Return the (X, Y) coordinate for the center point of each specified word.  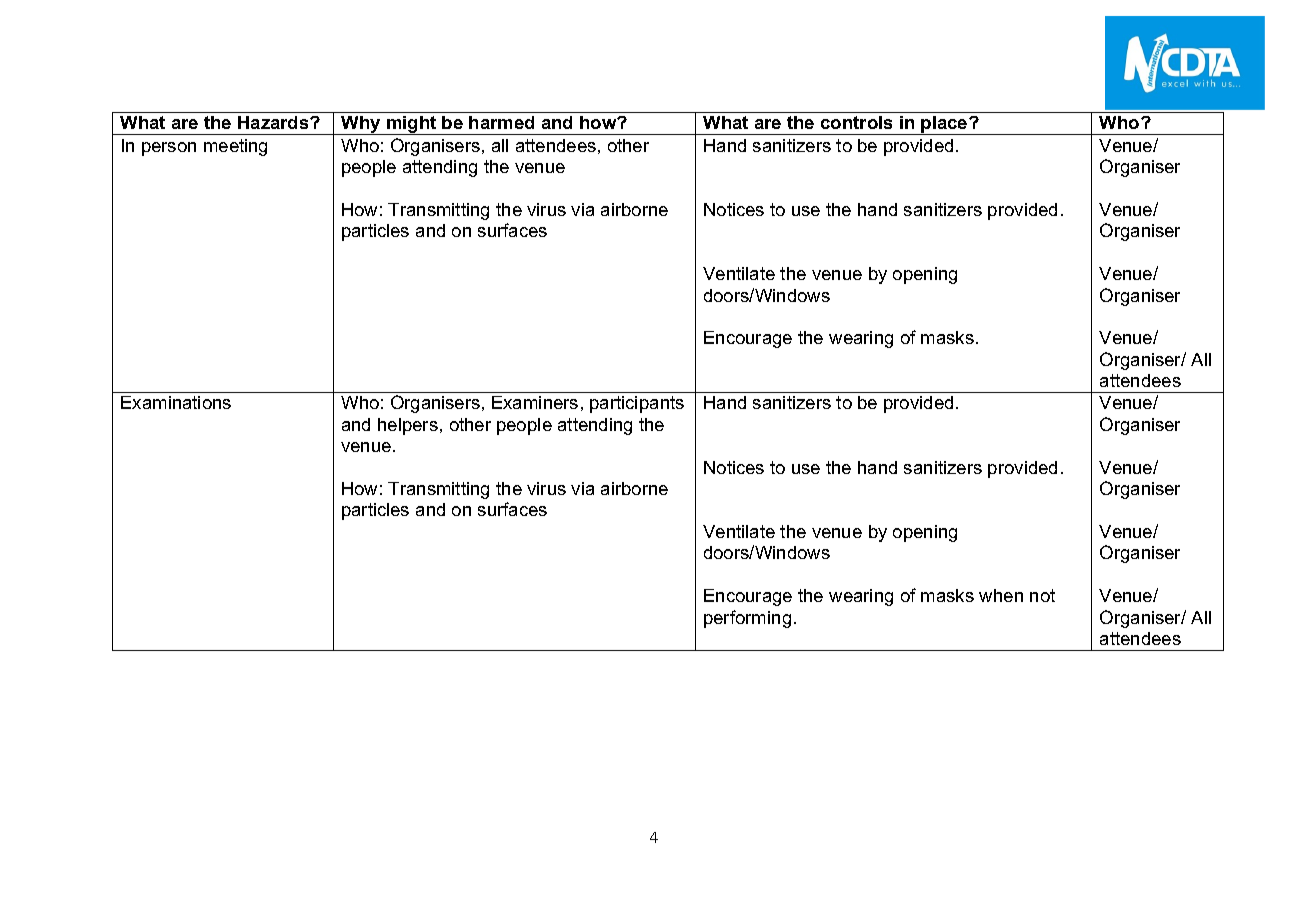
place (945, 125)
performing (747, 619)
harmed (501, 122)
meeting (235, 147)
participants (637, 404)
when (1001, 595)
